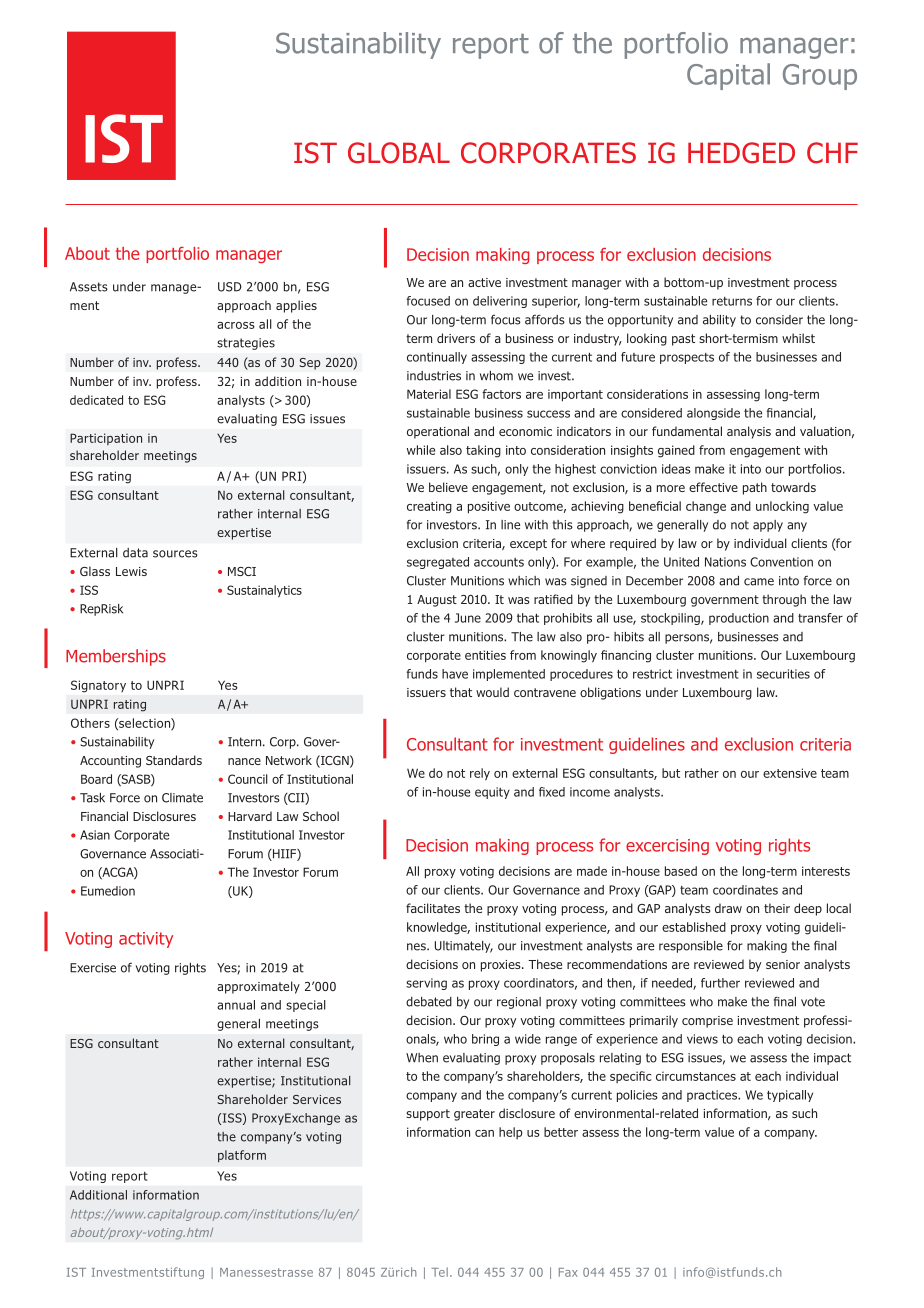 This screenshot has height=1308, width=924. What do you see at coordinates (399, 153) in the screenshot?
I see `GLOBAL` at bounding box center [399, 153].
